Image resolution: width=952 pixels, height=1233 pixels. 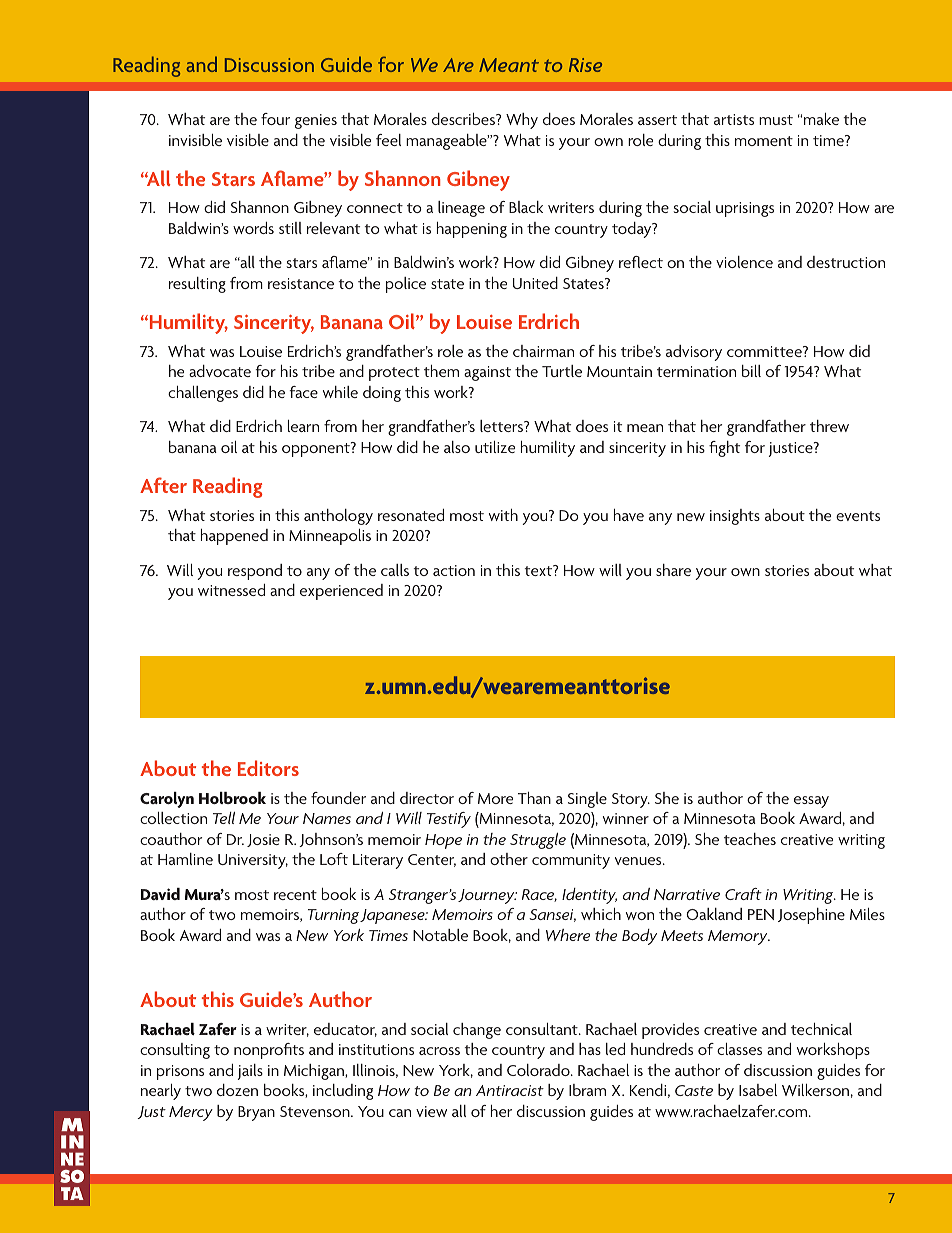 What do you see at coordinates (540, 570) in the page?
I see `text` at bounding box center [540, 570].
